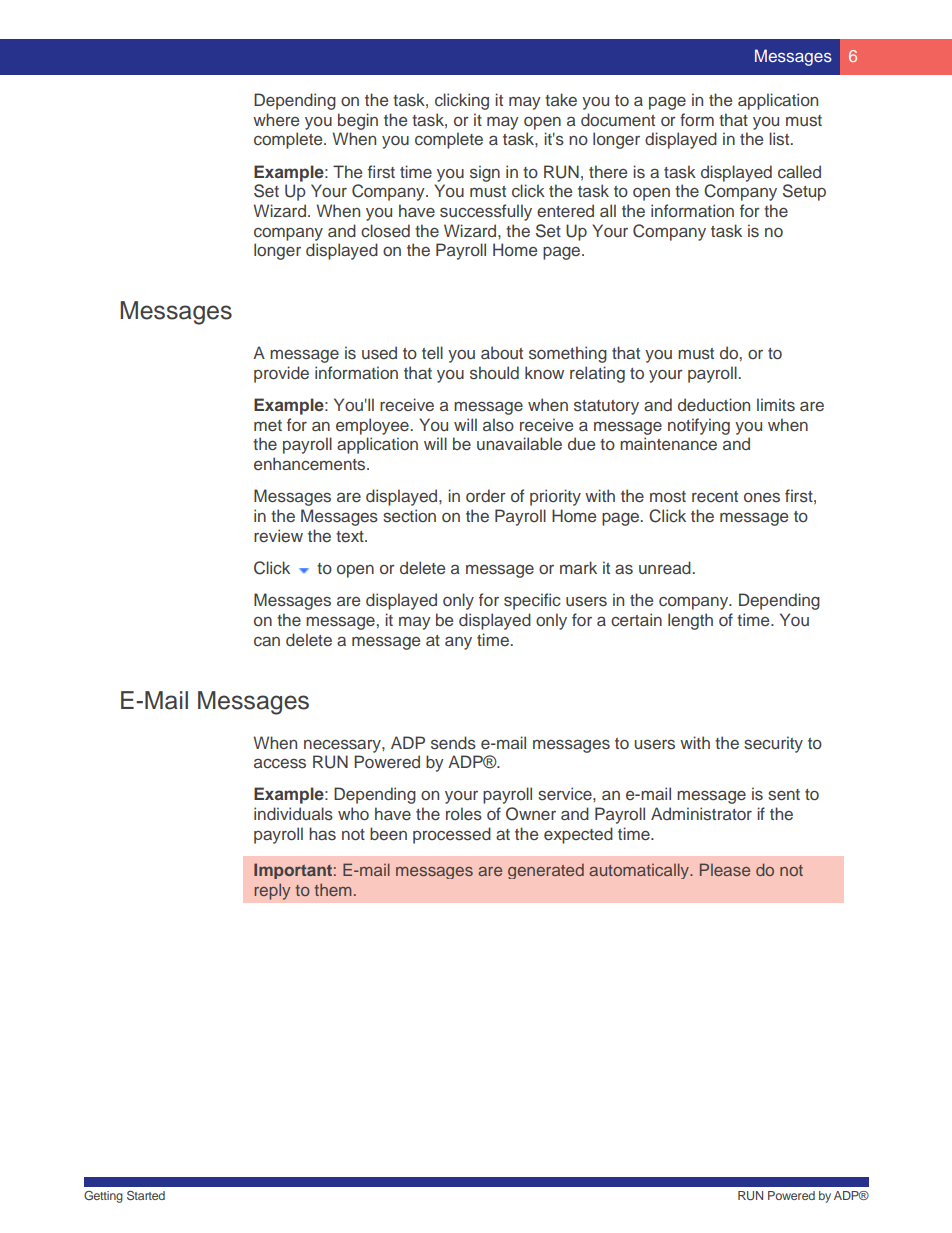 Image resolution: width=952 pixels, height=1233 pixels. I want to click on review, so click(278, 535).
